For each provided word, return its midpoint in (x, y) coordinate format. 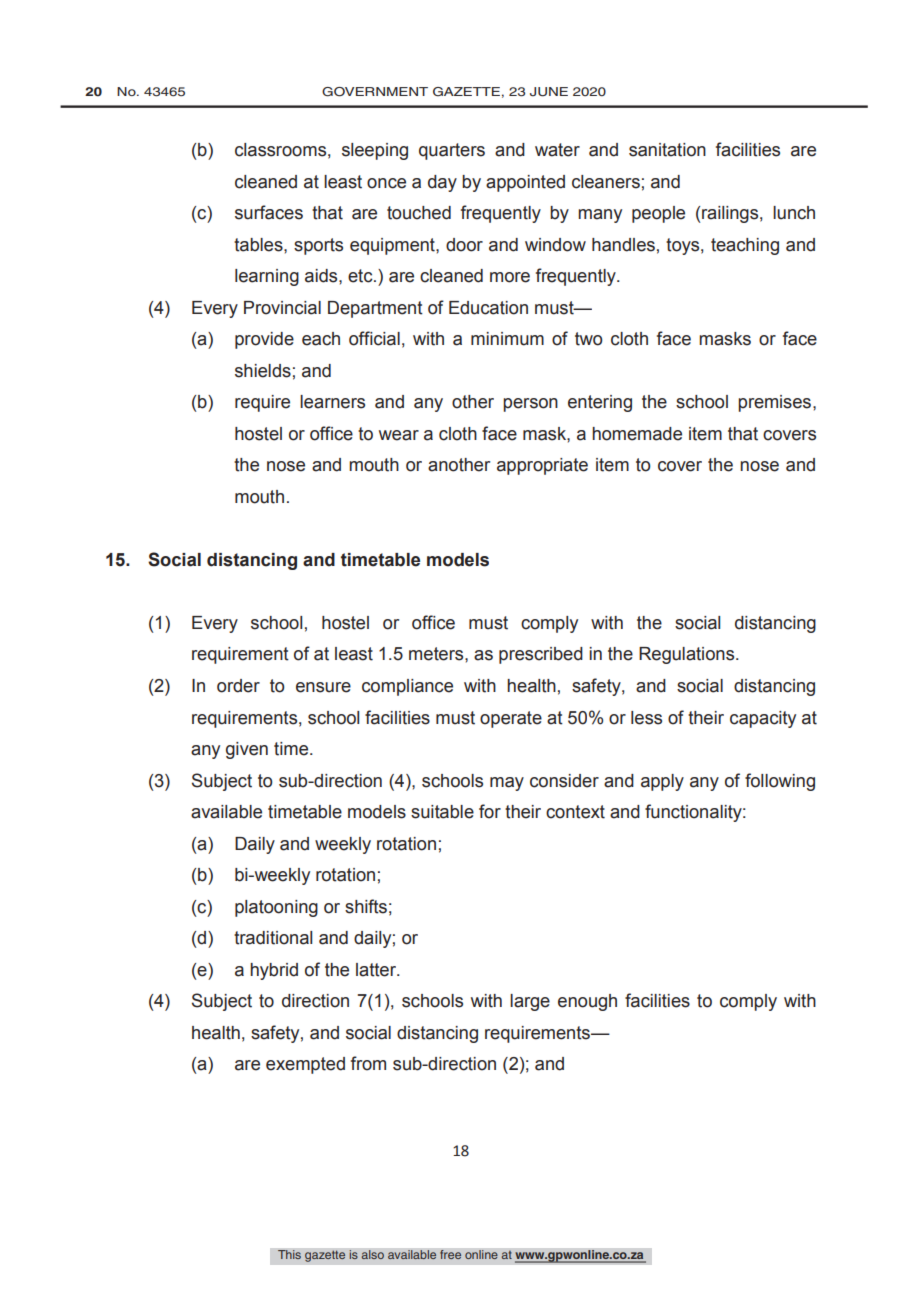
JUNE (549, 92)
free (451, 1255)
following (780, 782)
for (490, 811)
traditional (273, 938)
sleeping (375, 151)
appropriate (542, 466)
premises (774, 403)
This (289, 1255)
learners (332, 402)
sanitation (667, 150)
